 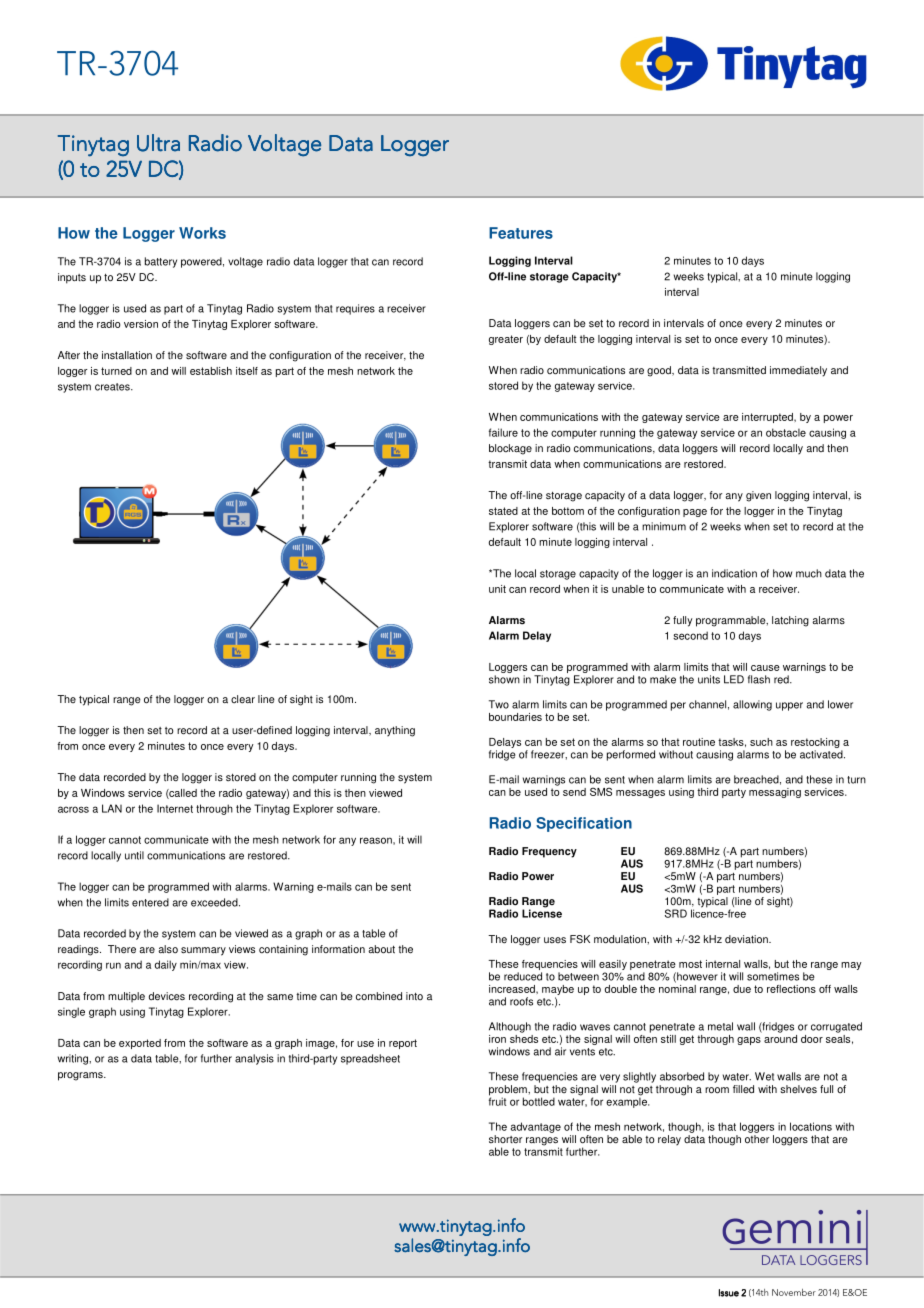 What do you see at coordinates (798, 371) in the image?
I see `immediately` at bounding box center [798, 371].
